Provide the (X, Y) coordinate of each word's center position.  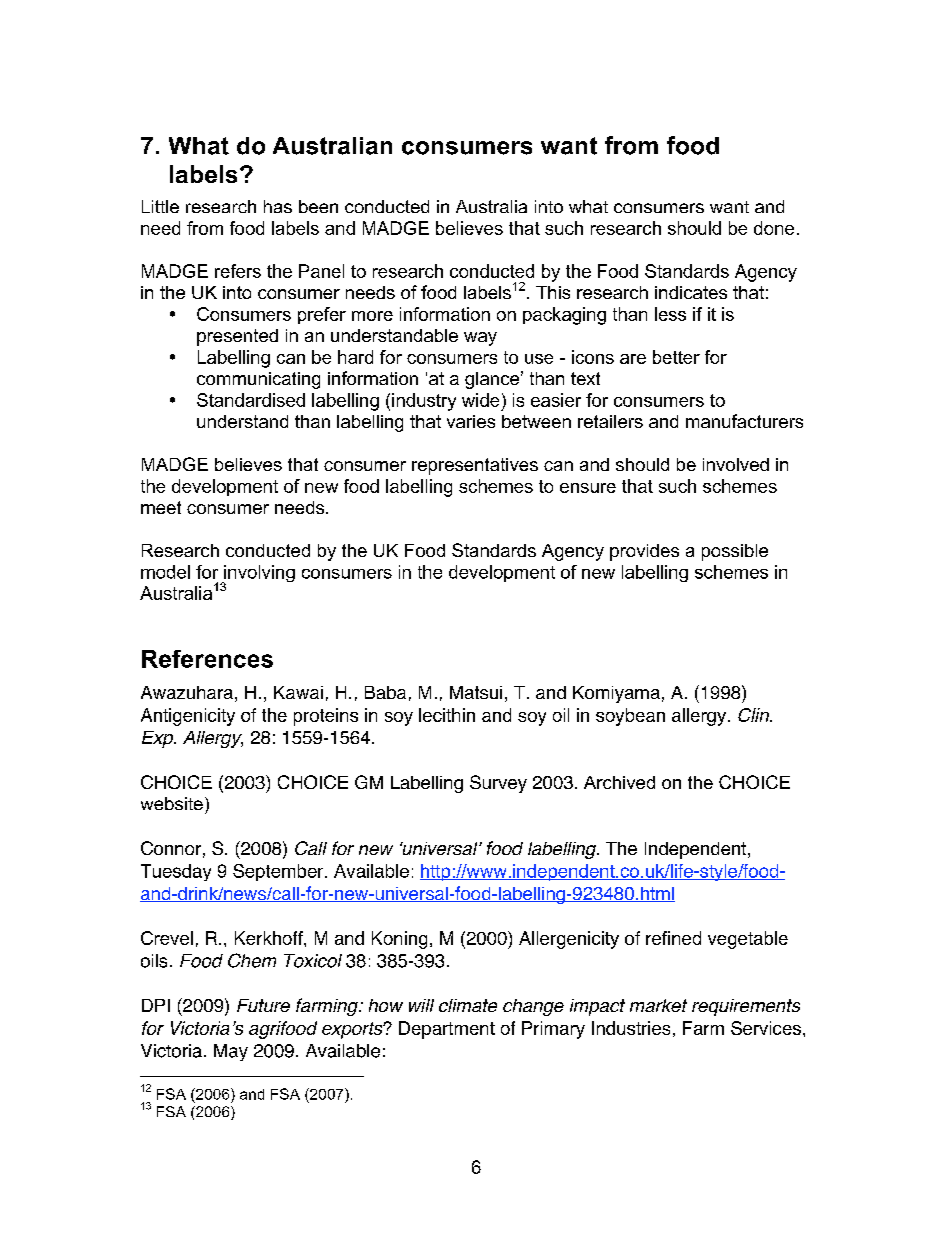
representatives (475, 466)
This (553, 292)
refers (238, 271)
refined (673, 938)
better (676, 357)
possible (735, 552)
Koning (399, 940)
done (774, 228)
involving (258, 575)
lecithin (447, 715)
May (231, 1052)
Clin (754, 715)
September (279, 872)
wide (480, 400)
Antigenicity (188, 717)
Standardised (251, 400)
